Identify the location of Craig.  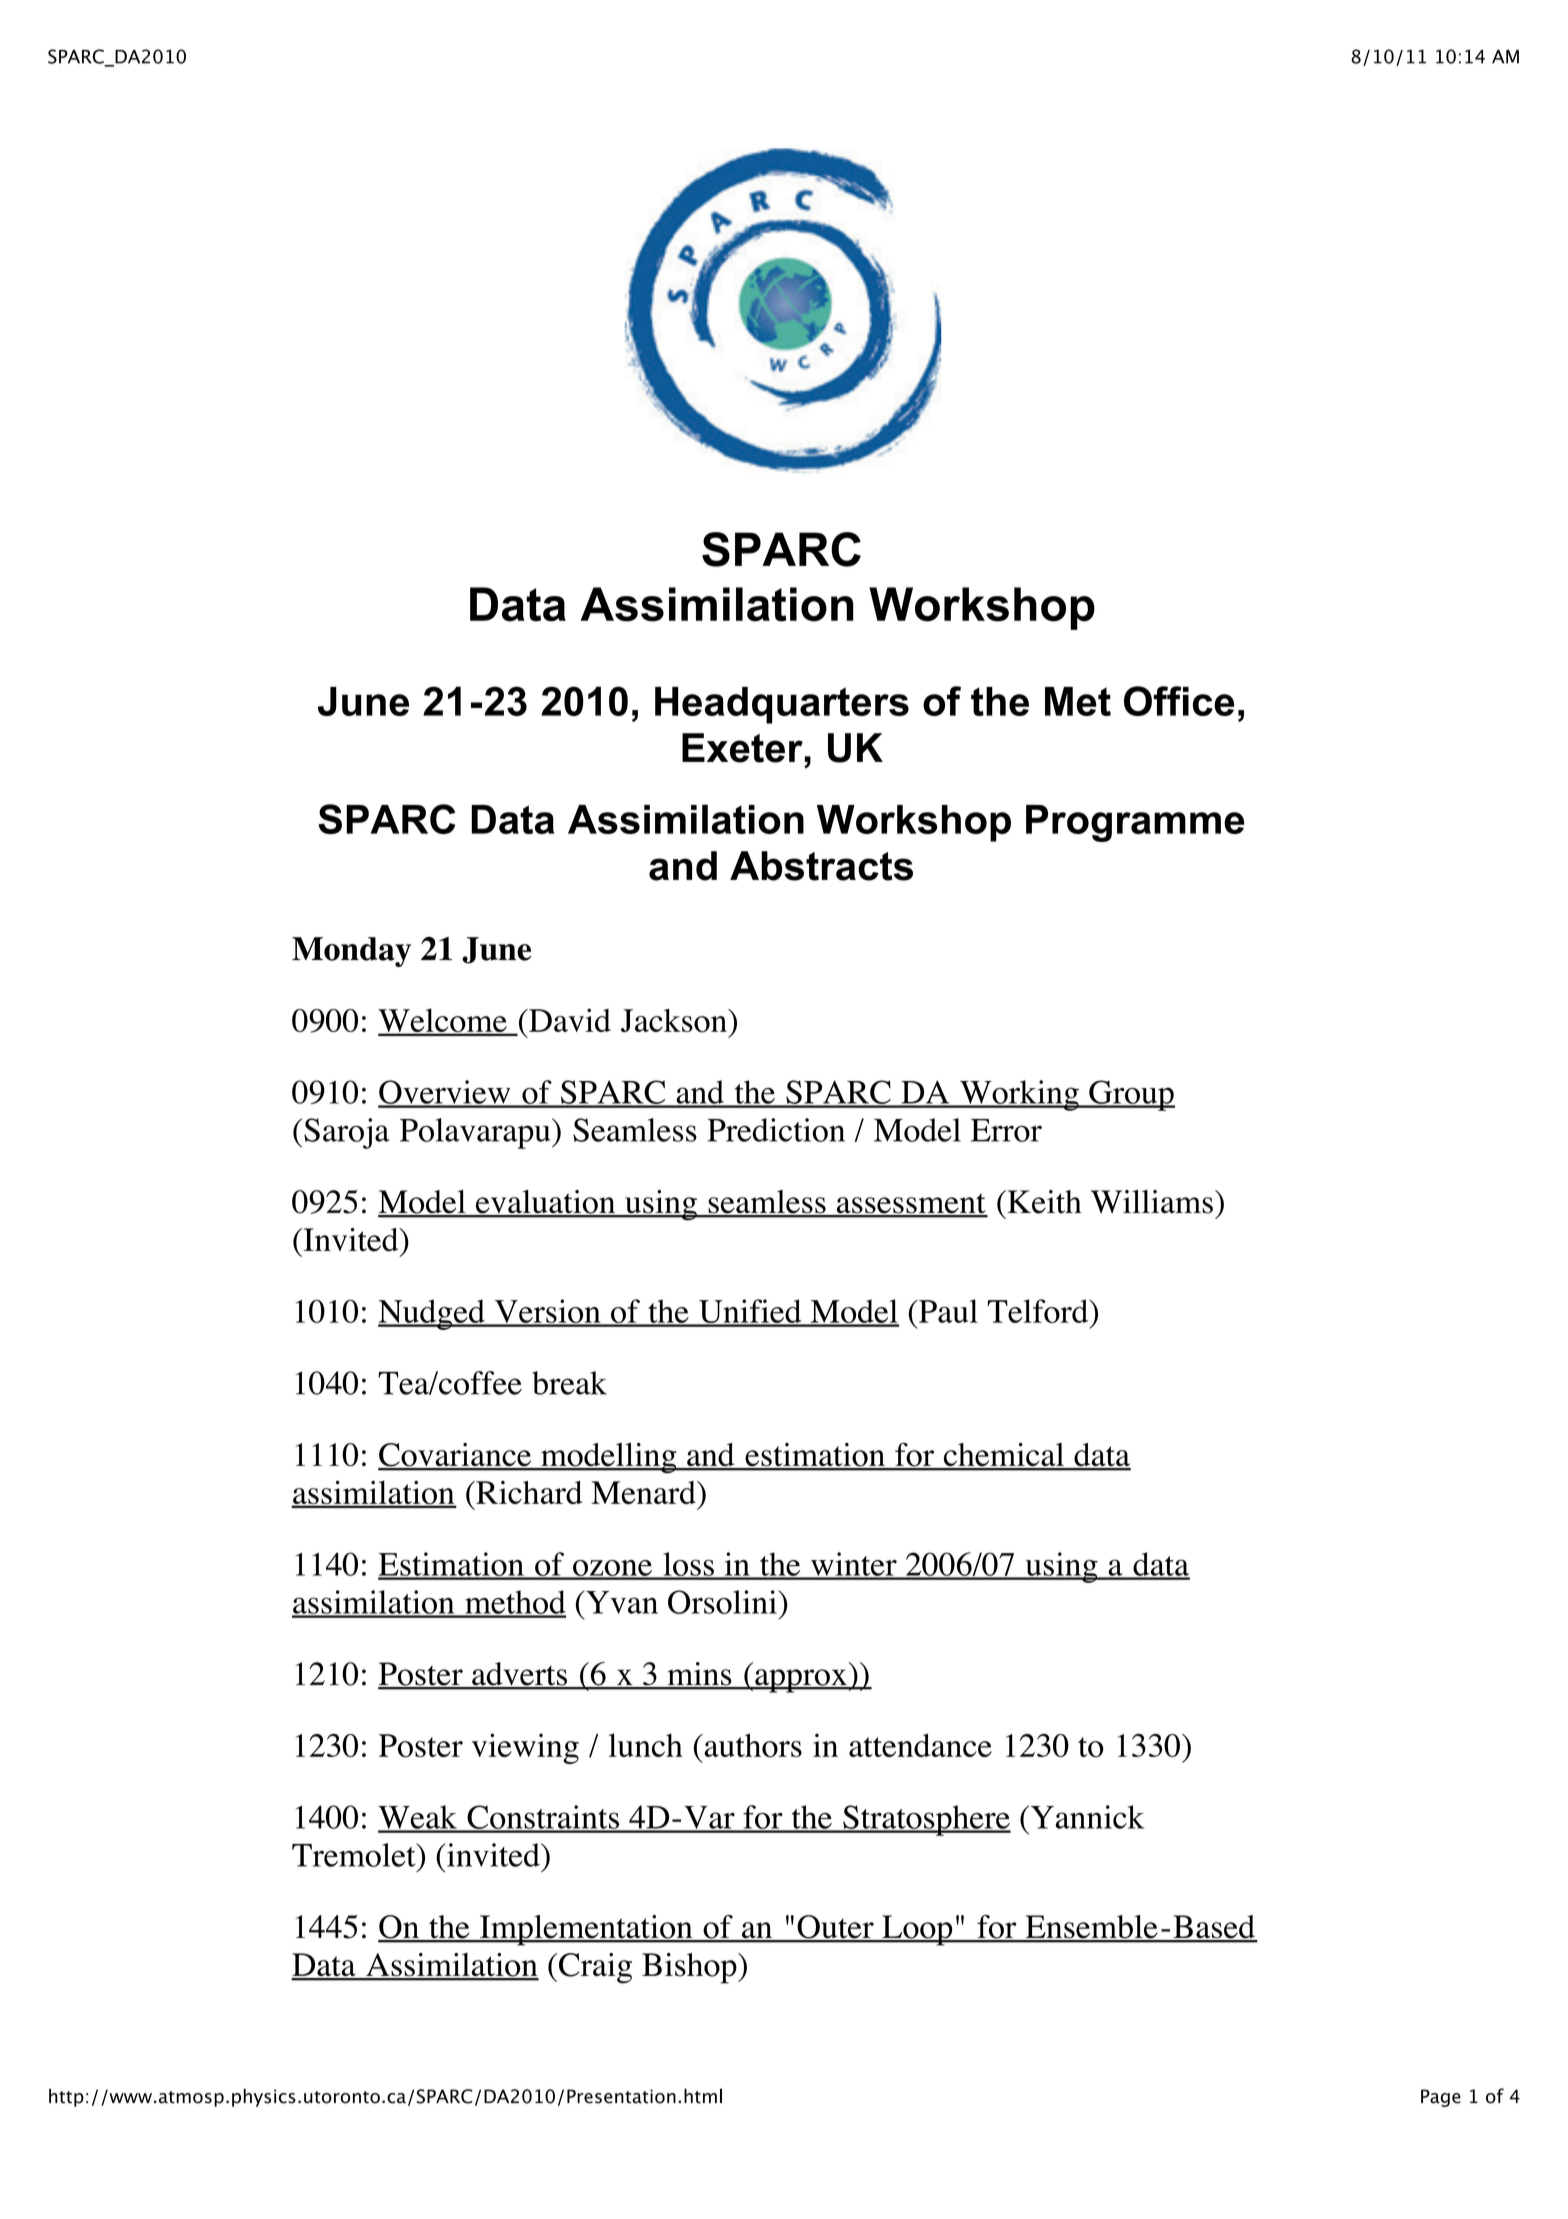
(595, 1968).
